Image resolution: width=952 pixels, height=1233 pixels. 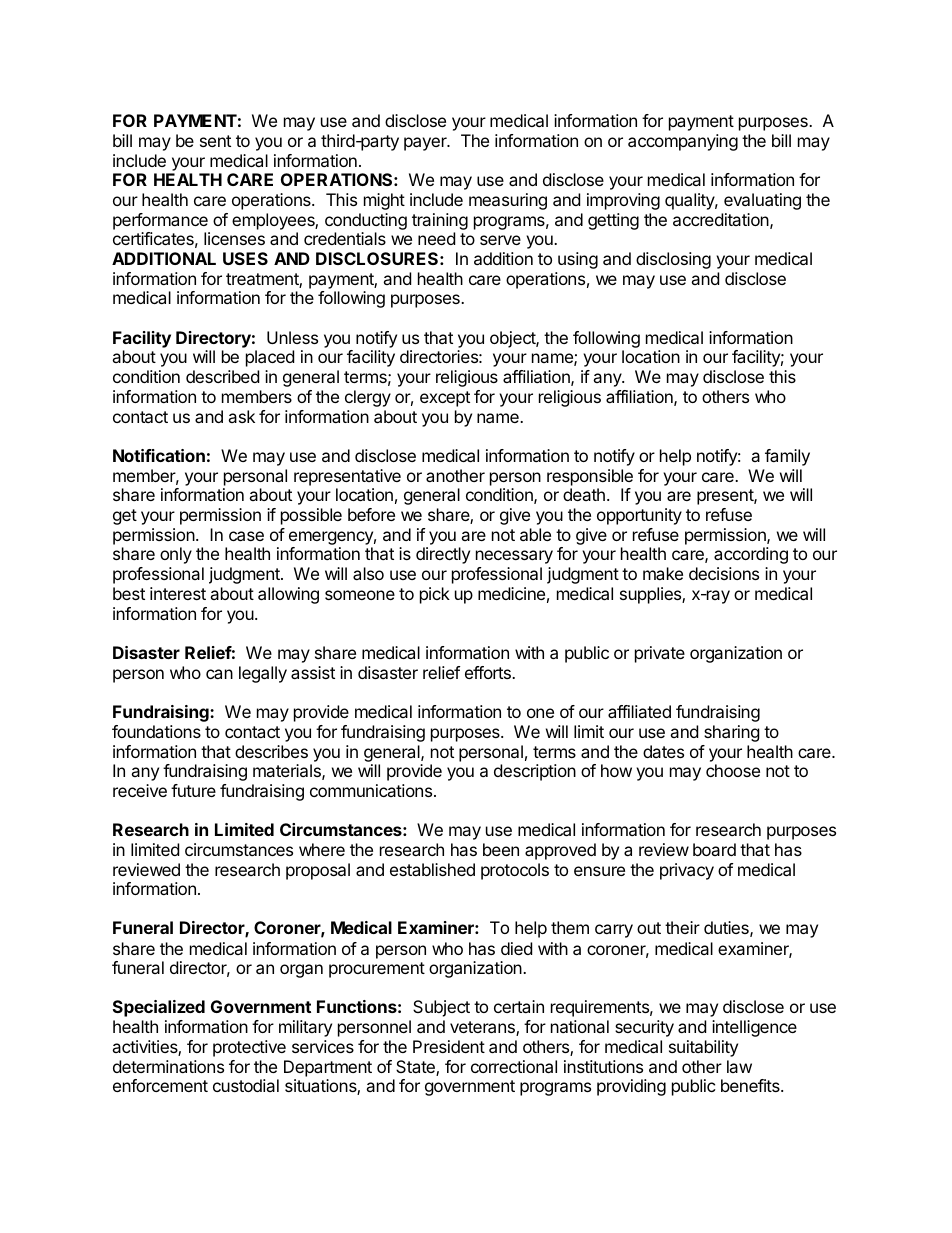 What do you see at coordinates (435, 595) in the page?
I see `pick` at bounding box center [435, 595].
